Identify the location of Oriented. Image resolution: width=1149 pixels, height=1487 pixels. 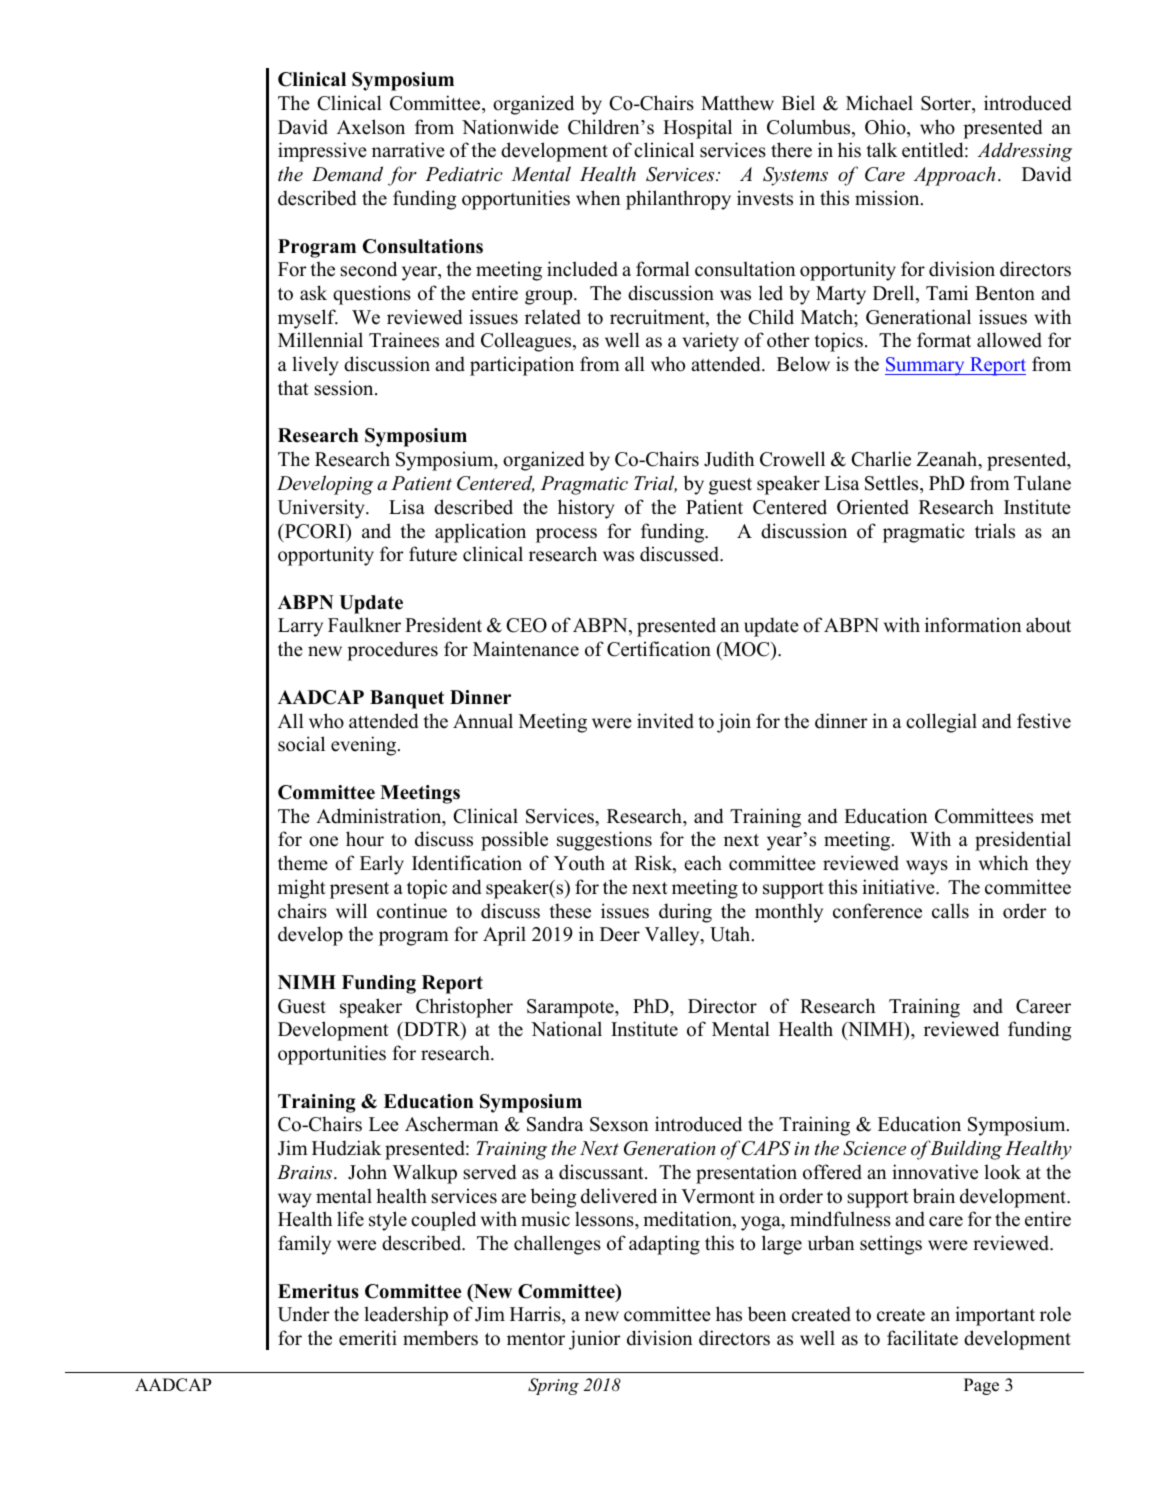
(873, 507).
